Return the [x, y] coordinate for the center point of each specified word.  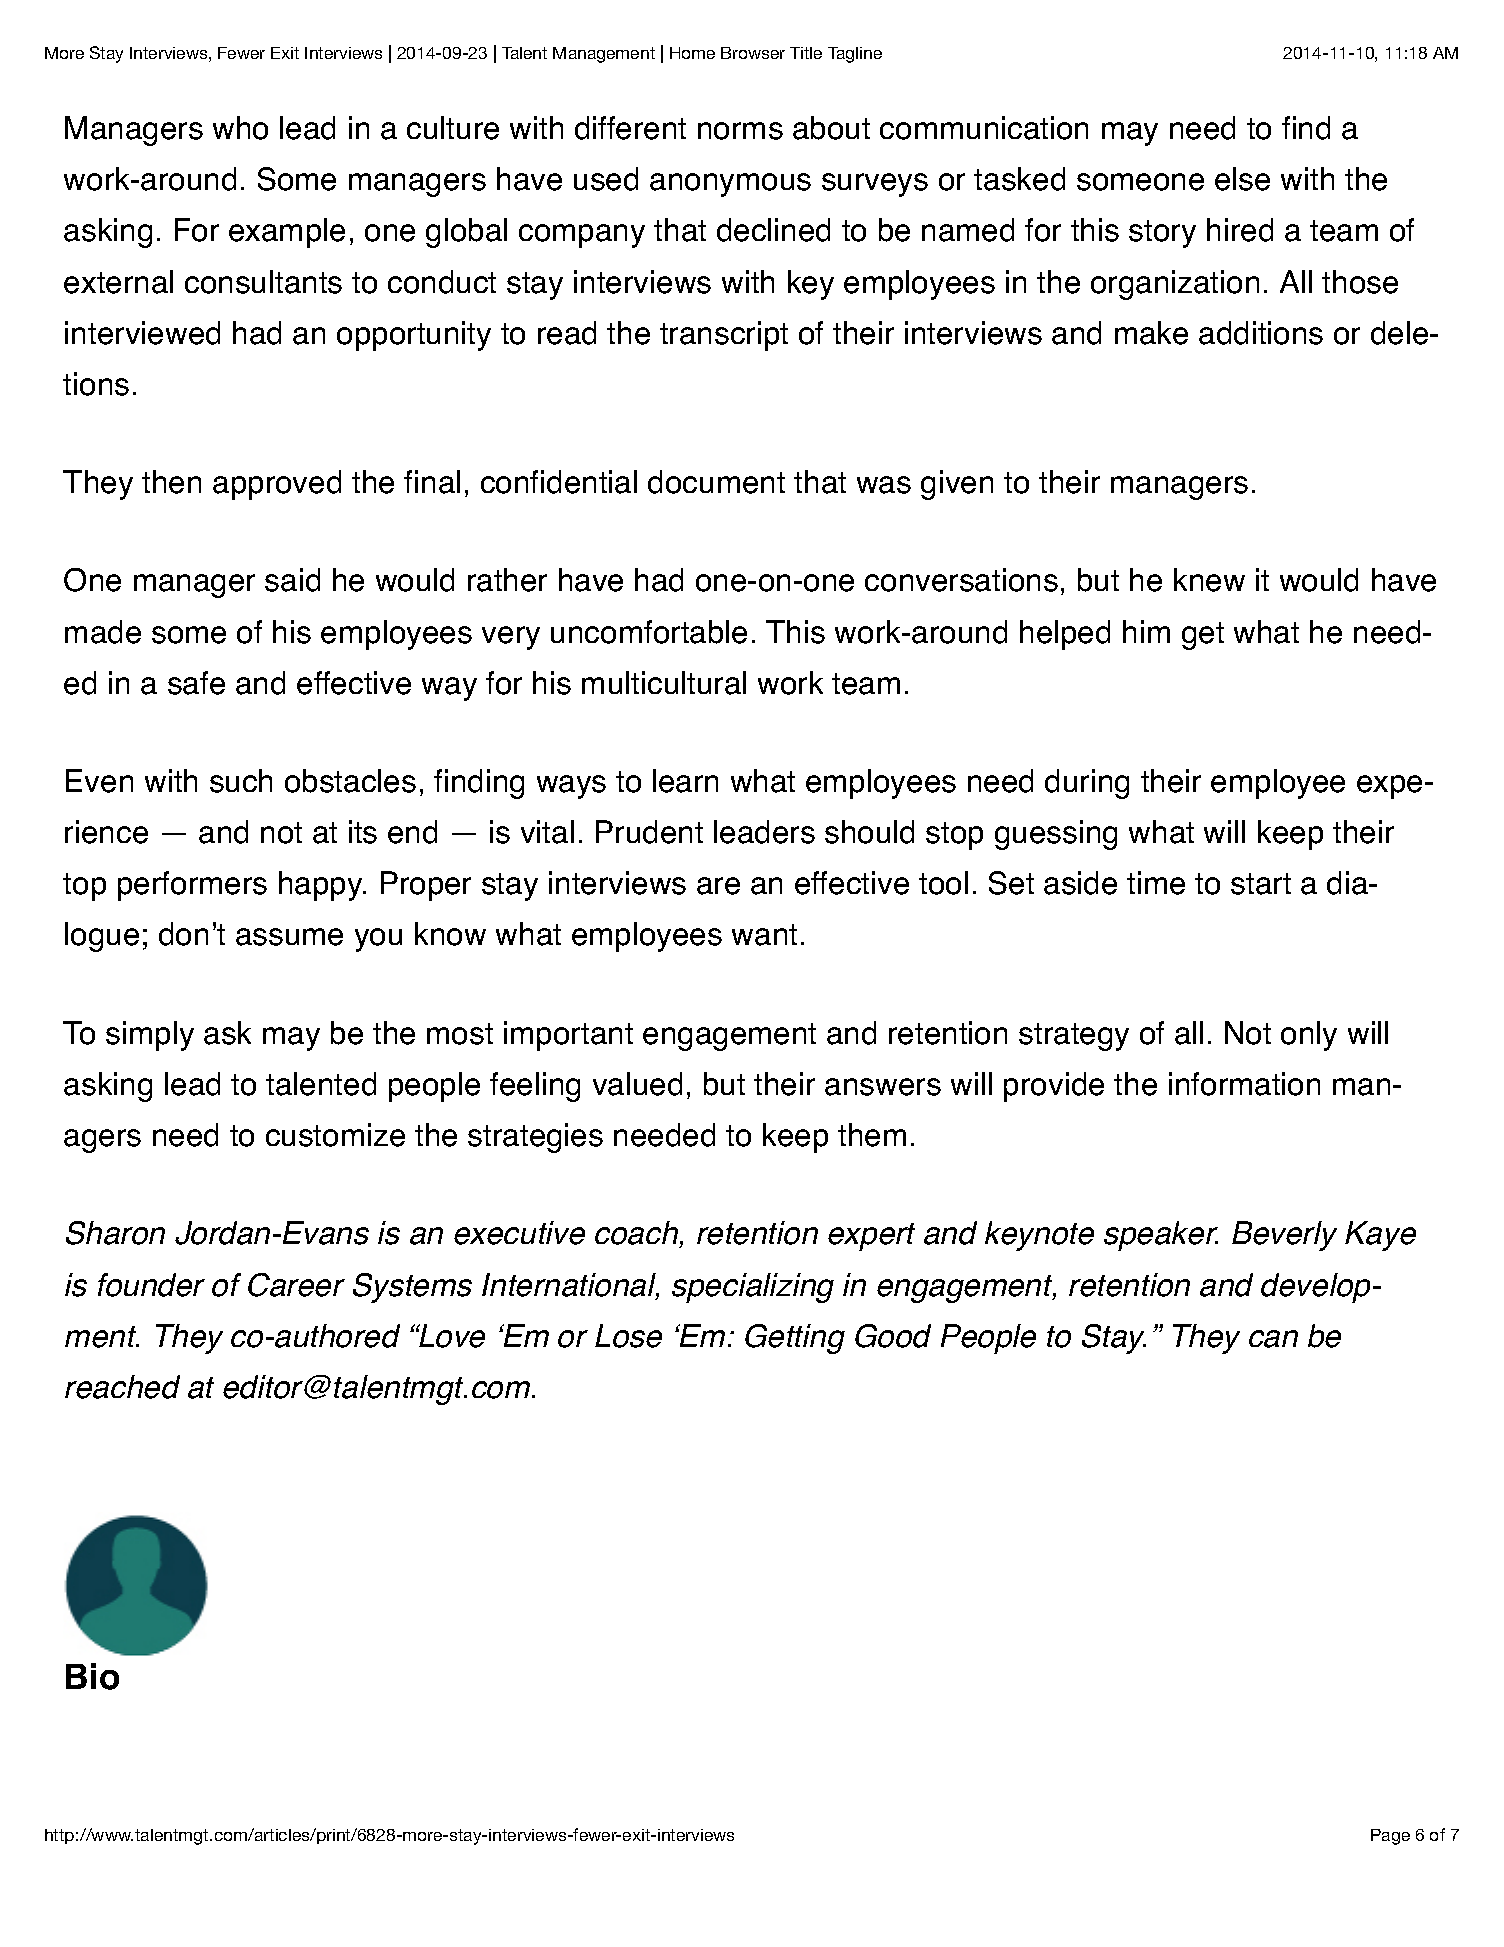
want [764, 935]
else [1242, 179]
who [240, 128]
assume [289, 937]
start [1261, 884]
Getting [795, 1339]
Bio [92, 1676]
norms [740, 131]
